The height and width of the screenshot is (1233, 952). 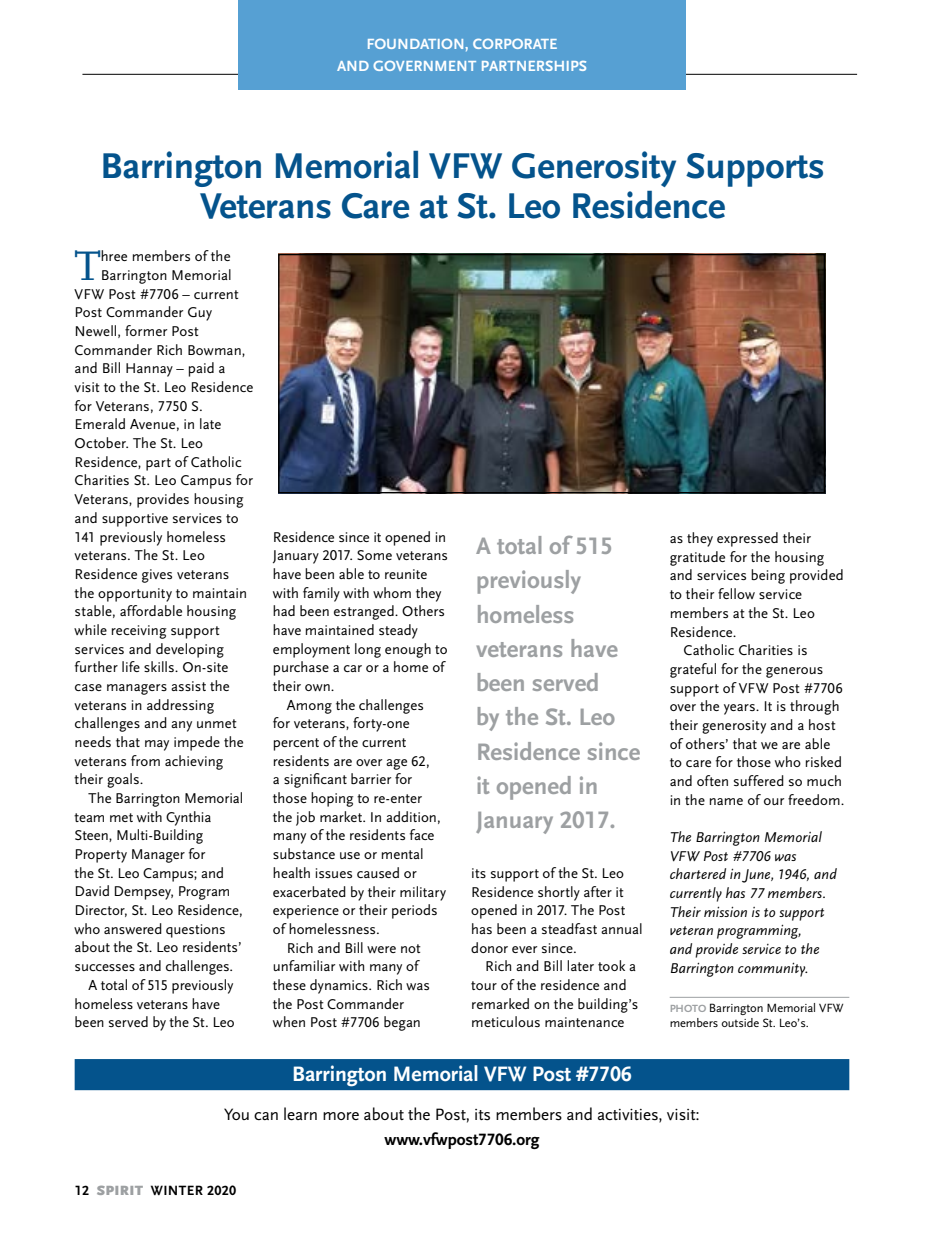 What do you see at coordinates (177, 1190) in the screenshot?
I see `WINTER` at bounding box center [177, 1190].
